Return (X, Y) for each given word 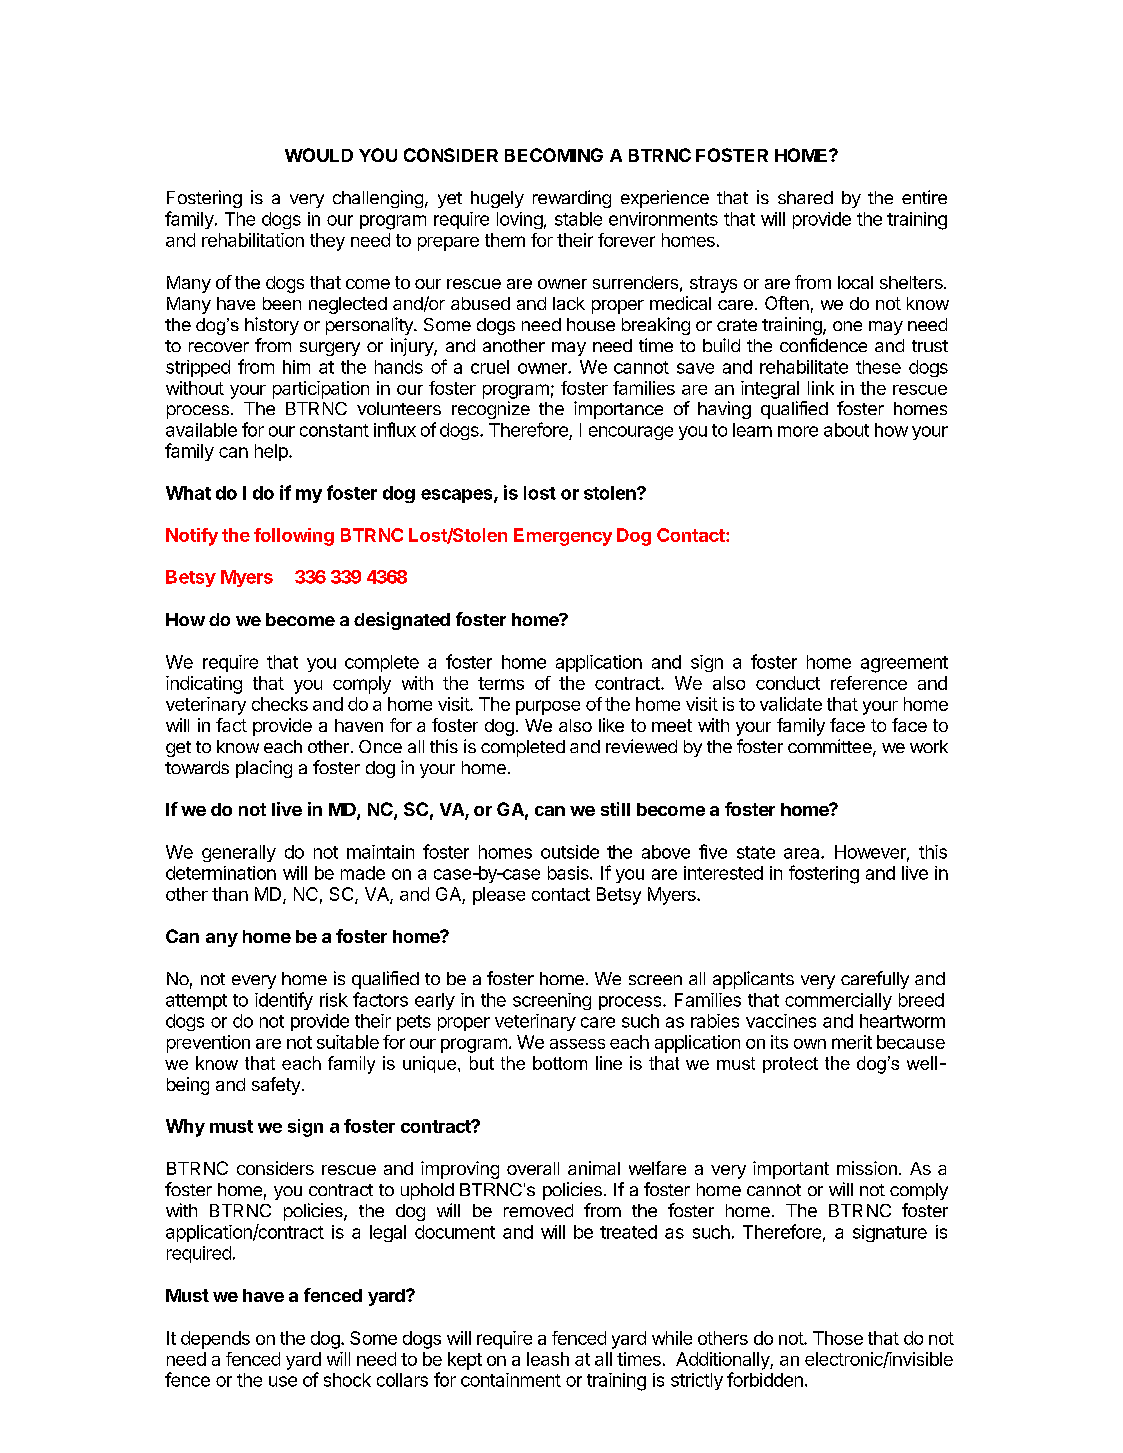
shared (805, 197)
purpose (548, 707)
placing (264, 769)
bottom (560, 1063)
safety (276, 1086)
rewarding (572, 199)
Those (838, 1338)
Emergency (563, 537)
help (272, 452)
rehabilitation (253, 240)
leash (548, 1359)
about (846, 430)
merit (852, 1042)
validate (791, 704)
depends (215, 1340)
